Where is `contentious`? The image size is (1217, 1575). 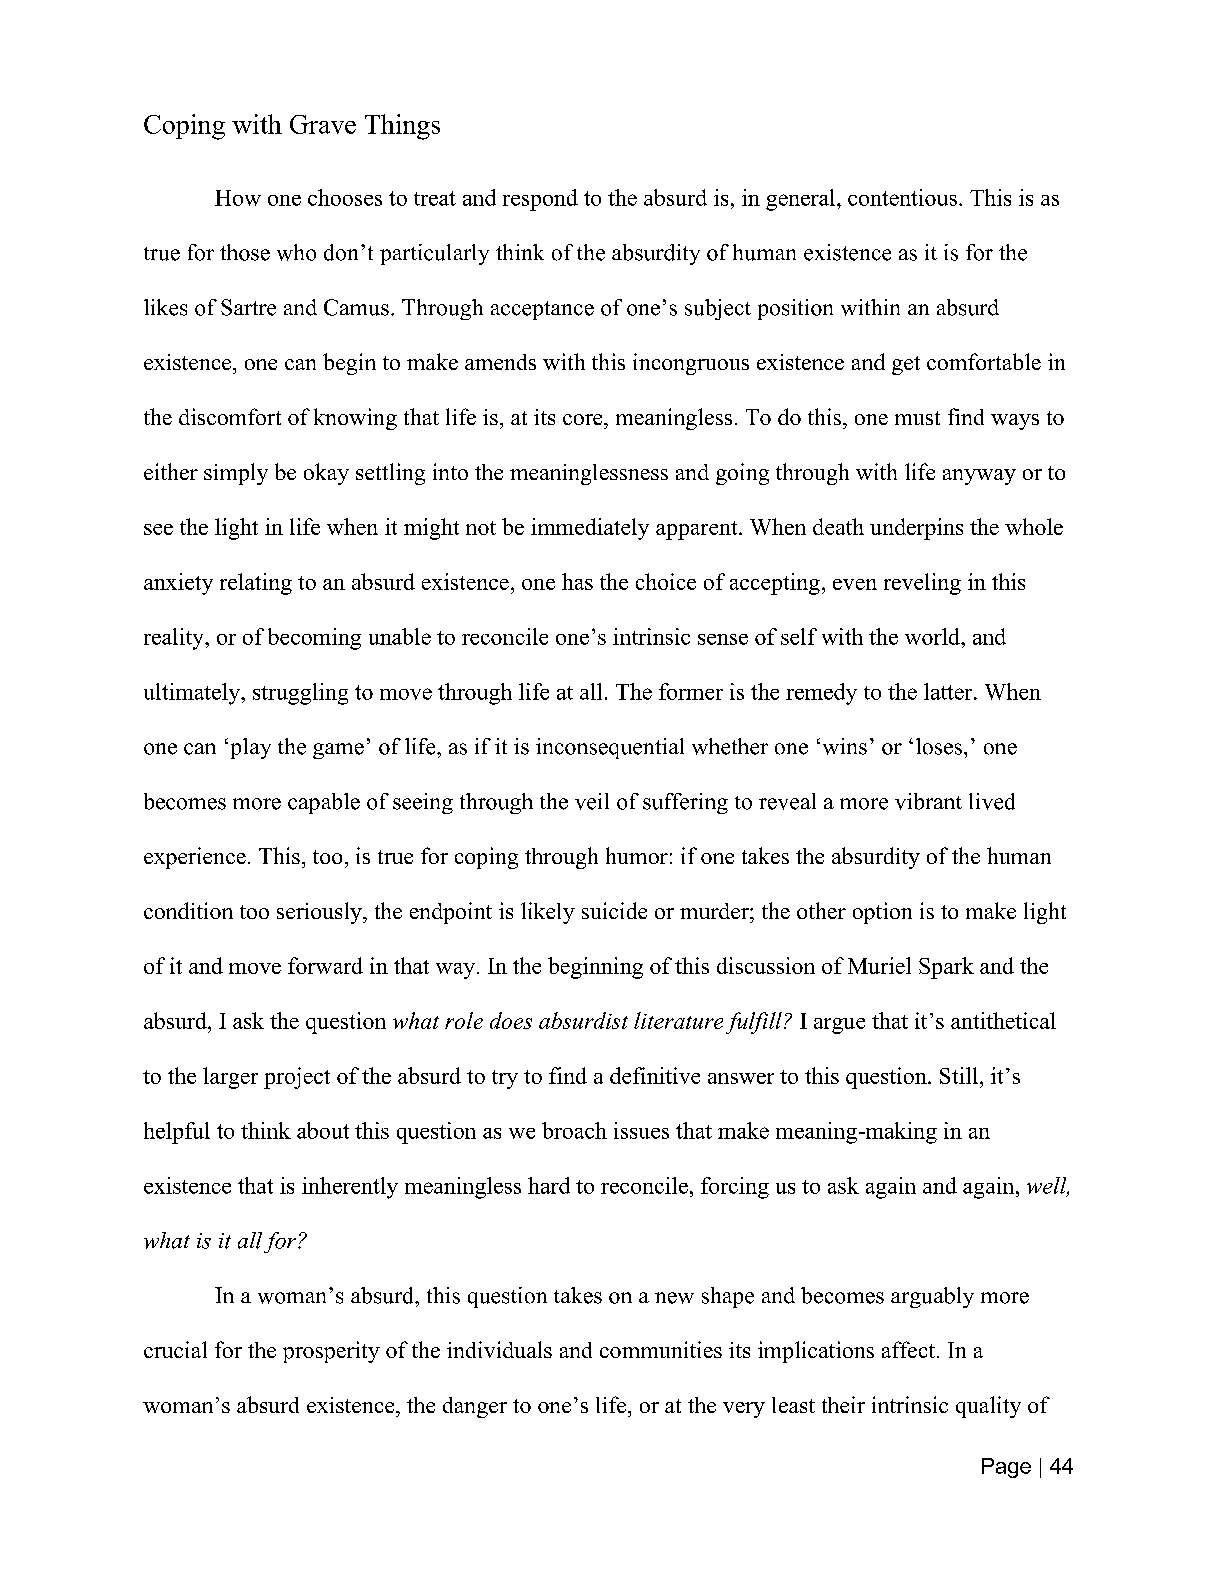 contentious is located at coordinates (902, 197).
